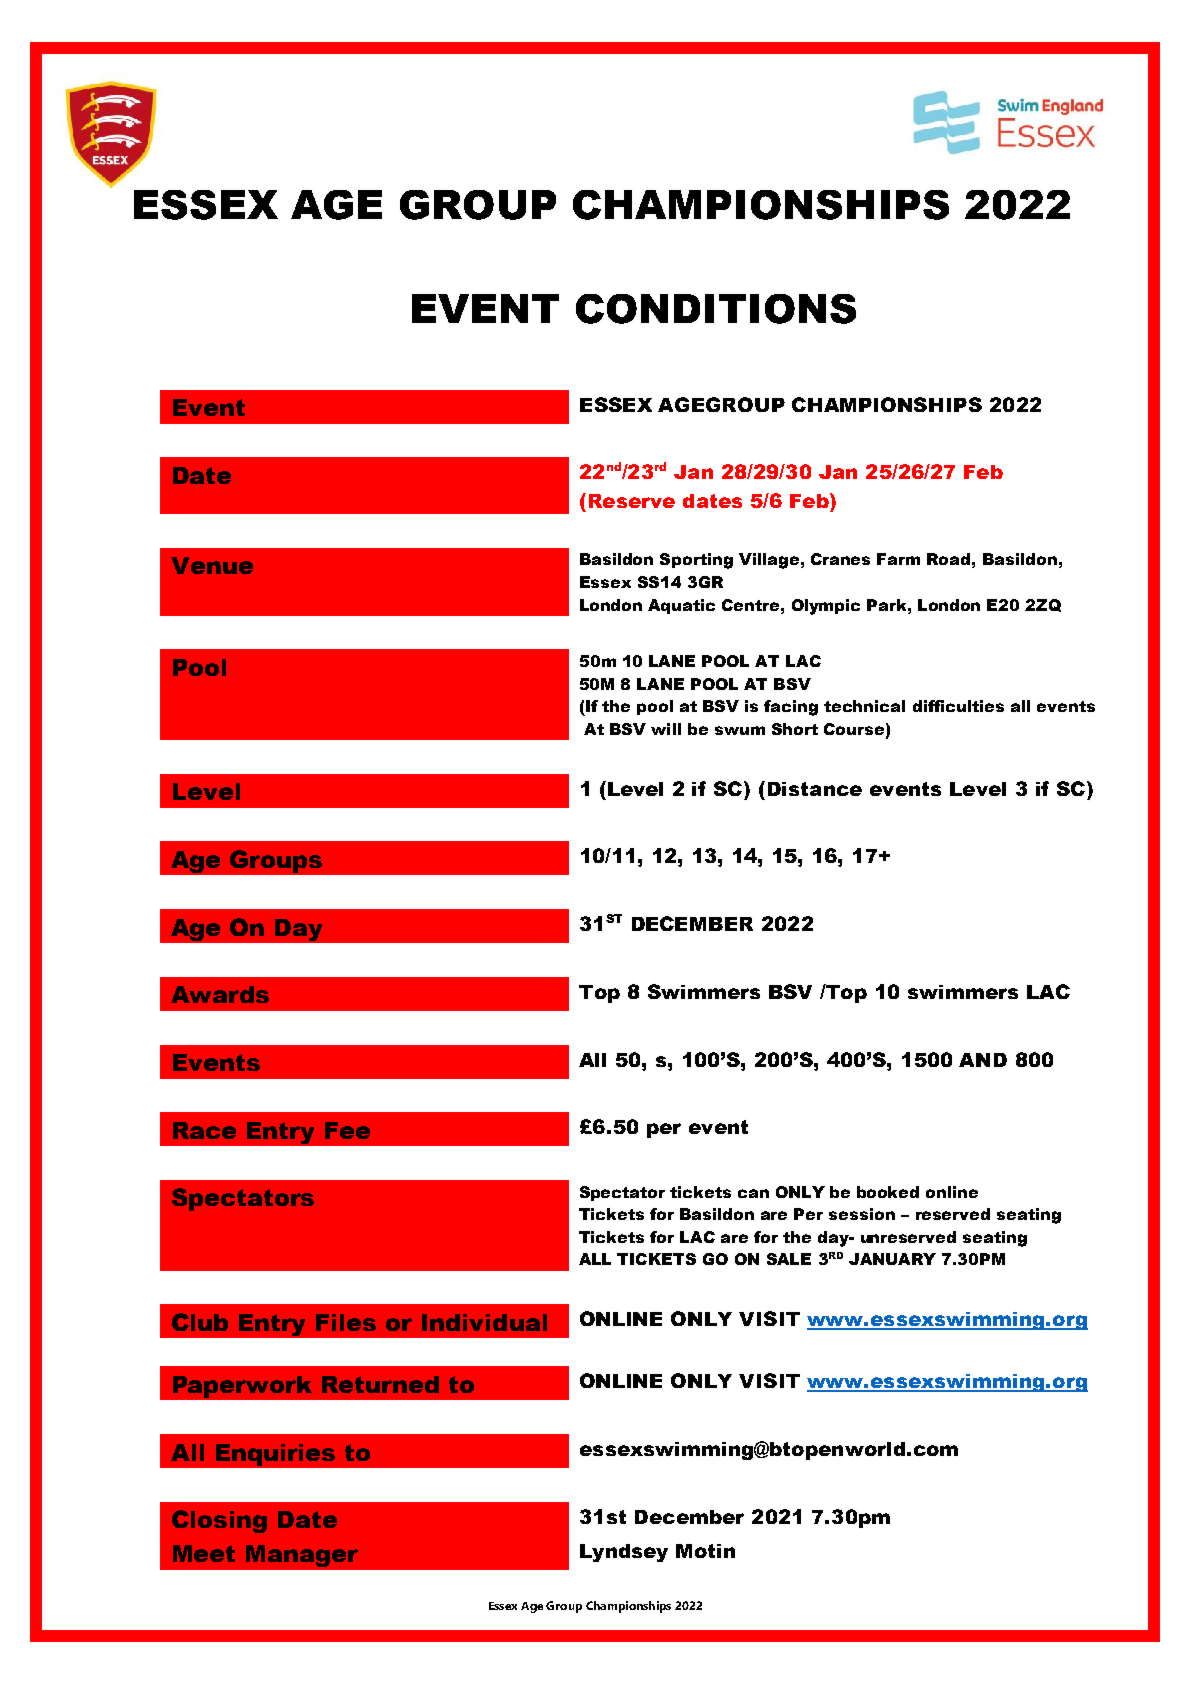  I want to click on session, so click(862, 1214).
